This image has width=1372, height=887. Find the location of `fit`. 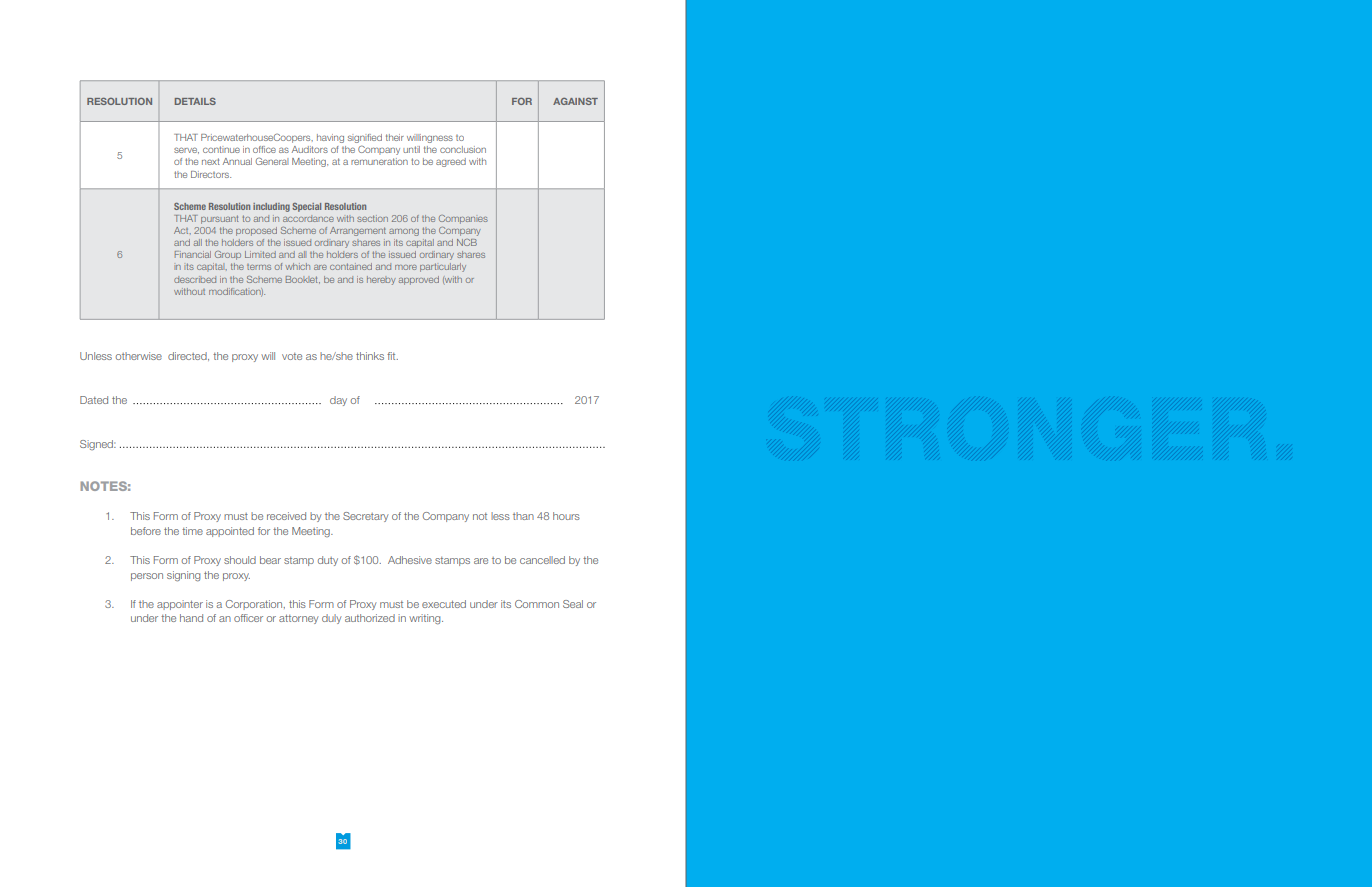

fit is located at coordinates (392, 356).
